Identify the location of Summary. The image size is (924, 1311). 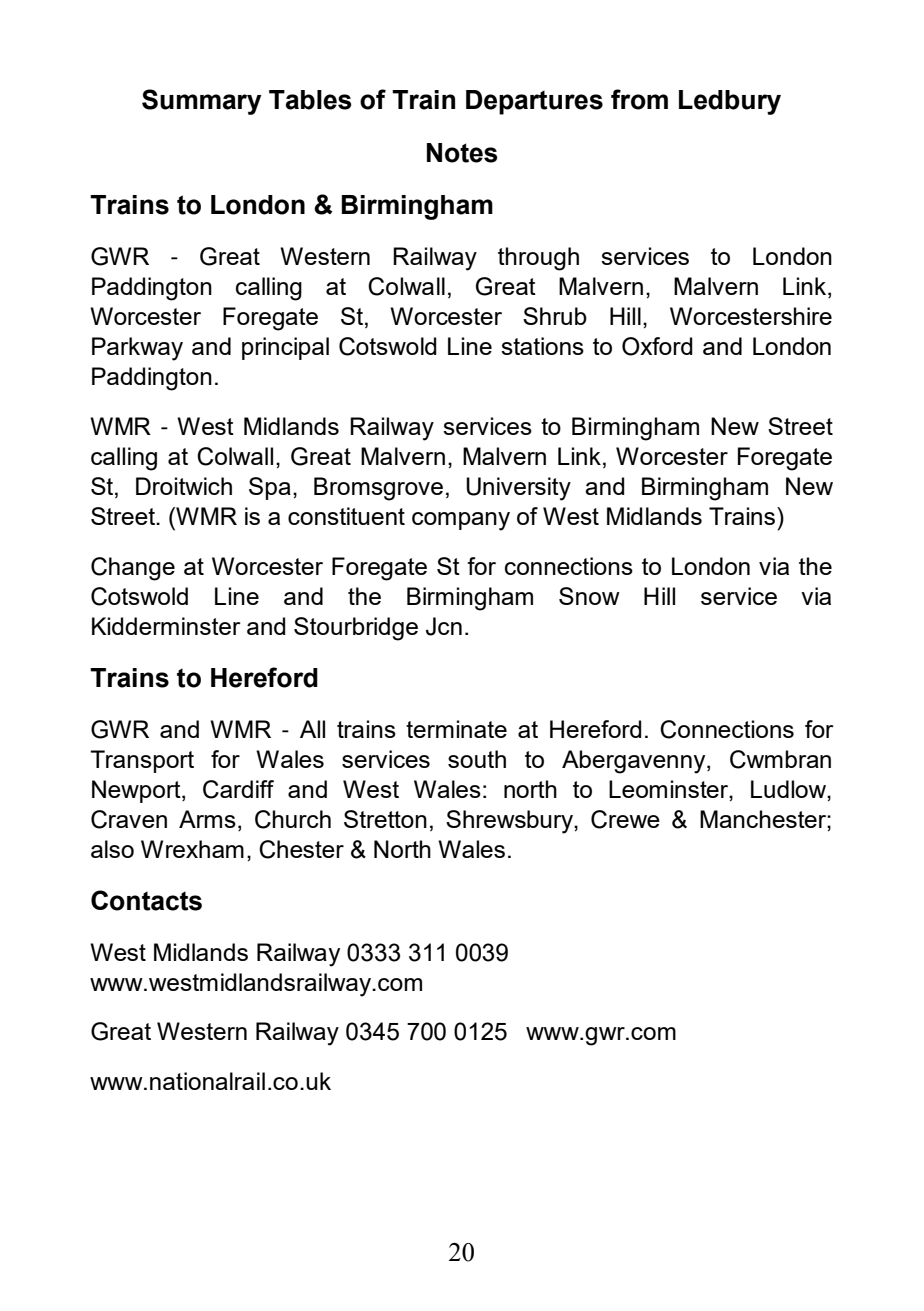
(202, 102).
